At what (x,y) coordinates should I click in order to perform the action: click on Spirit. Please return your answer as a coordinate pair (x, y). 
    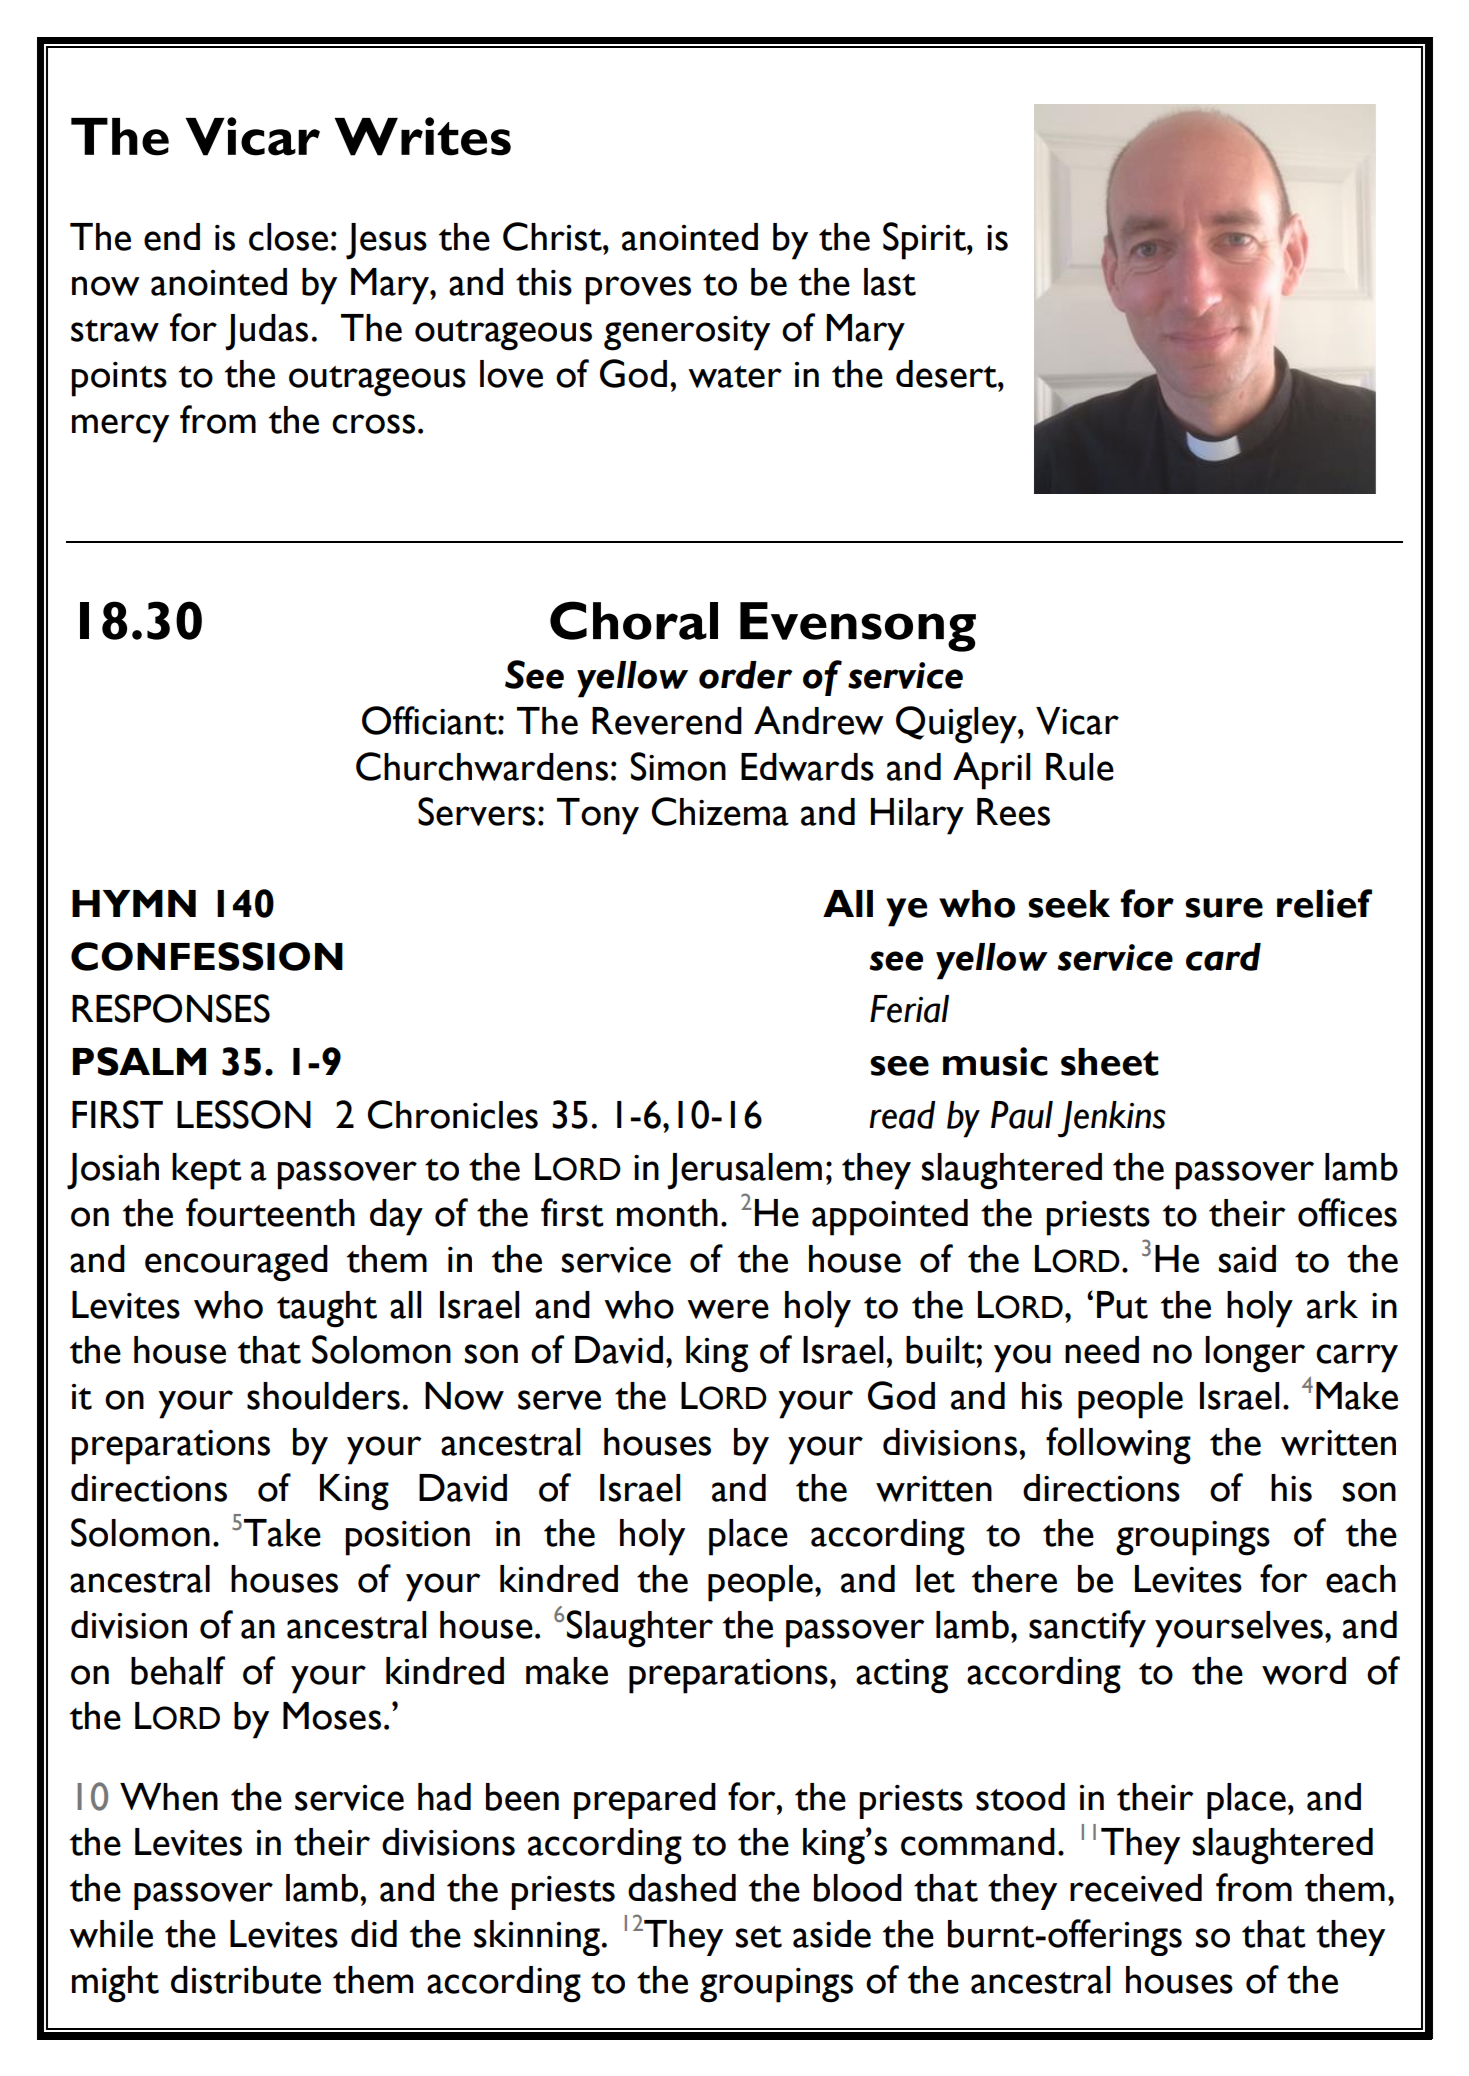
    Looking at the image, I should click on (925, 241).
